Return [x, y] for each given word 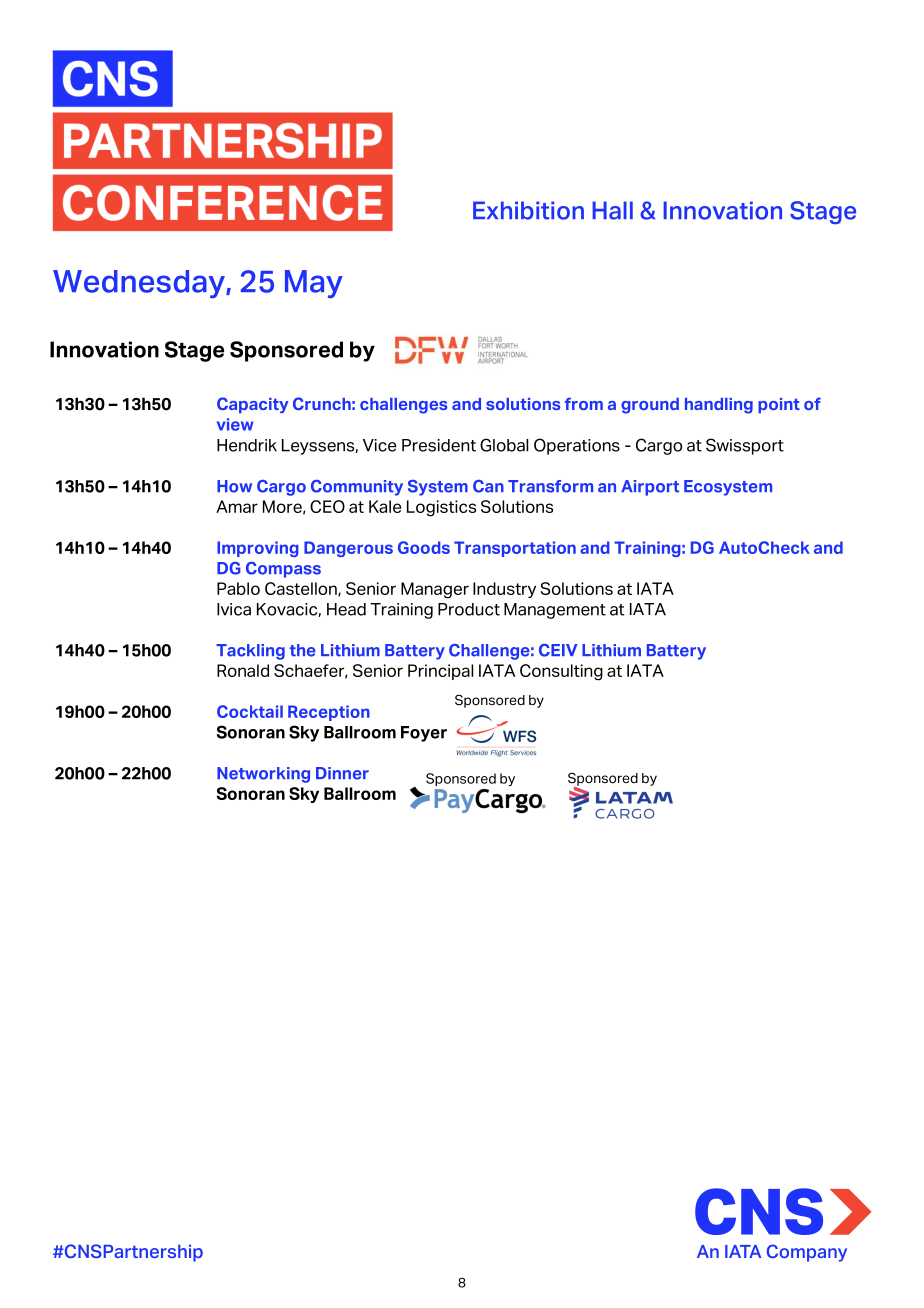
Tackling [250, 652]
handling [719, 406]
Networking [263, 775]
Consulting [561, 672]
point [779, 405]
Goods [424, 547]
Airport [650, 488]
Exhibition [528, 210]
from [584, 403]
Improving [258, 549]
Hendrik [247, 445]
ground [650, 406]
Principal [440, 672]
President [439, 445]
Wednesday [140, 284]
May [314, 284]
